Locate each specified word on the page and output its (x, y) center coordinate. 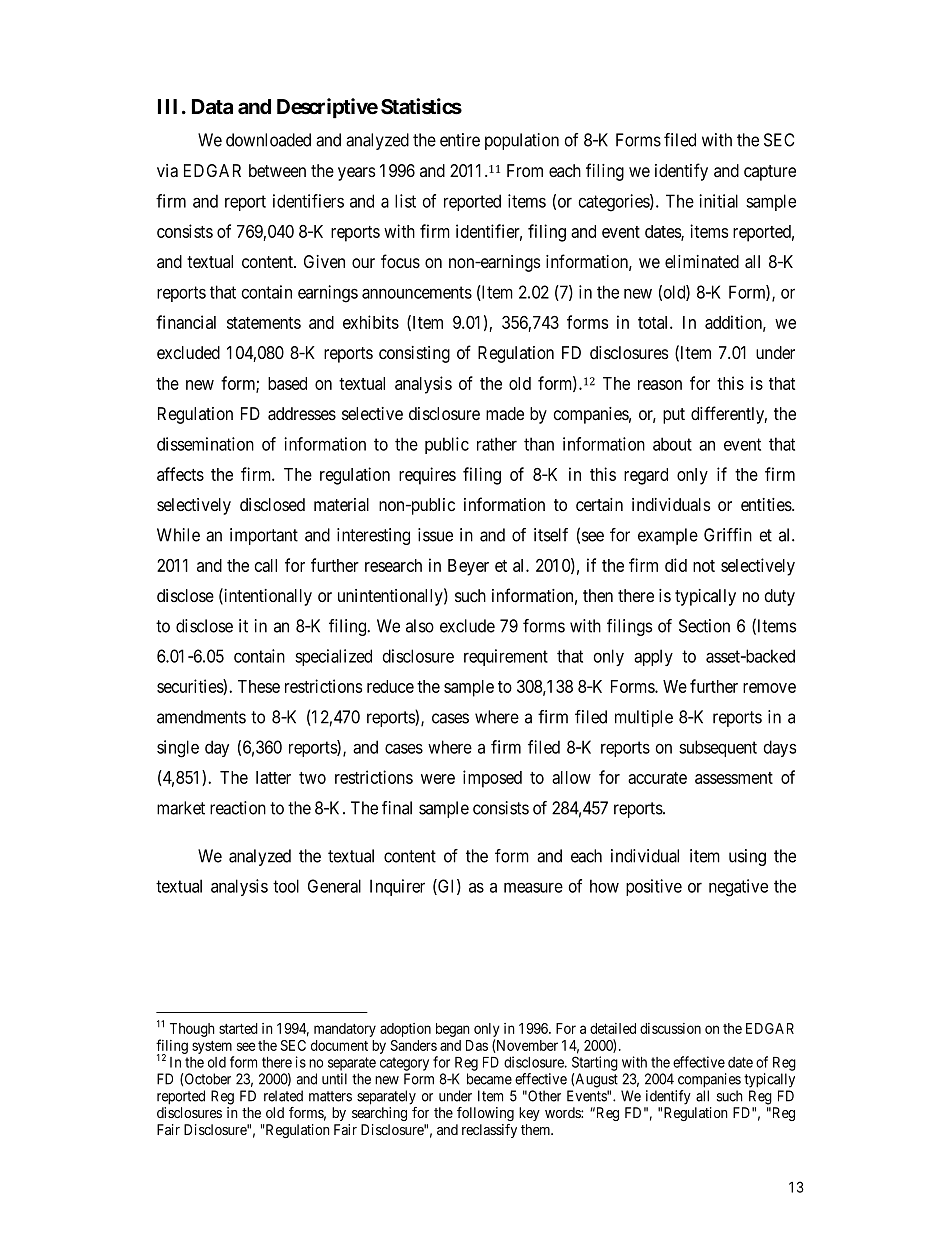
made (505, 414)
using (747, 857)
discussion (670, 1028)
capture (770, 173)
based (287, 383)
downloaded (268, 140)
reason (660, 385)
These (259, 686)
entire (460, 140)
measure (533, 887)
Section (704, 626)
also (420, 626)
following (485, 1114)
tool (286, 886)
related (283, 1096)
